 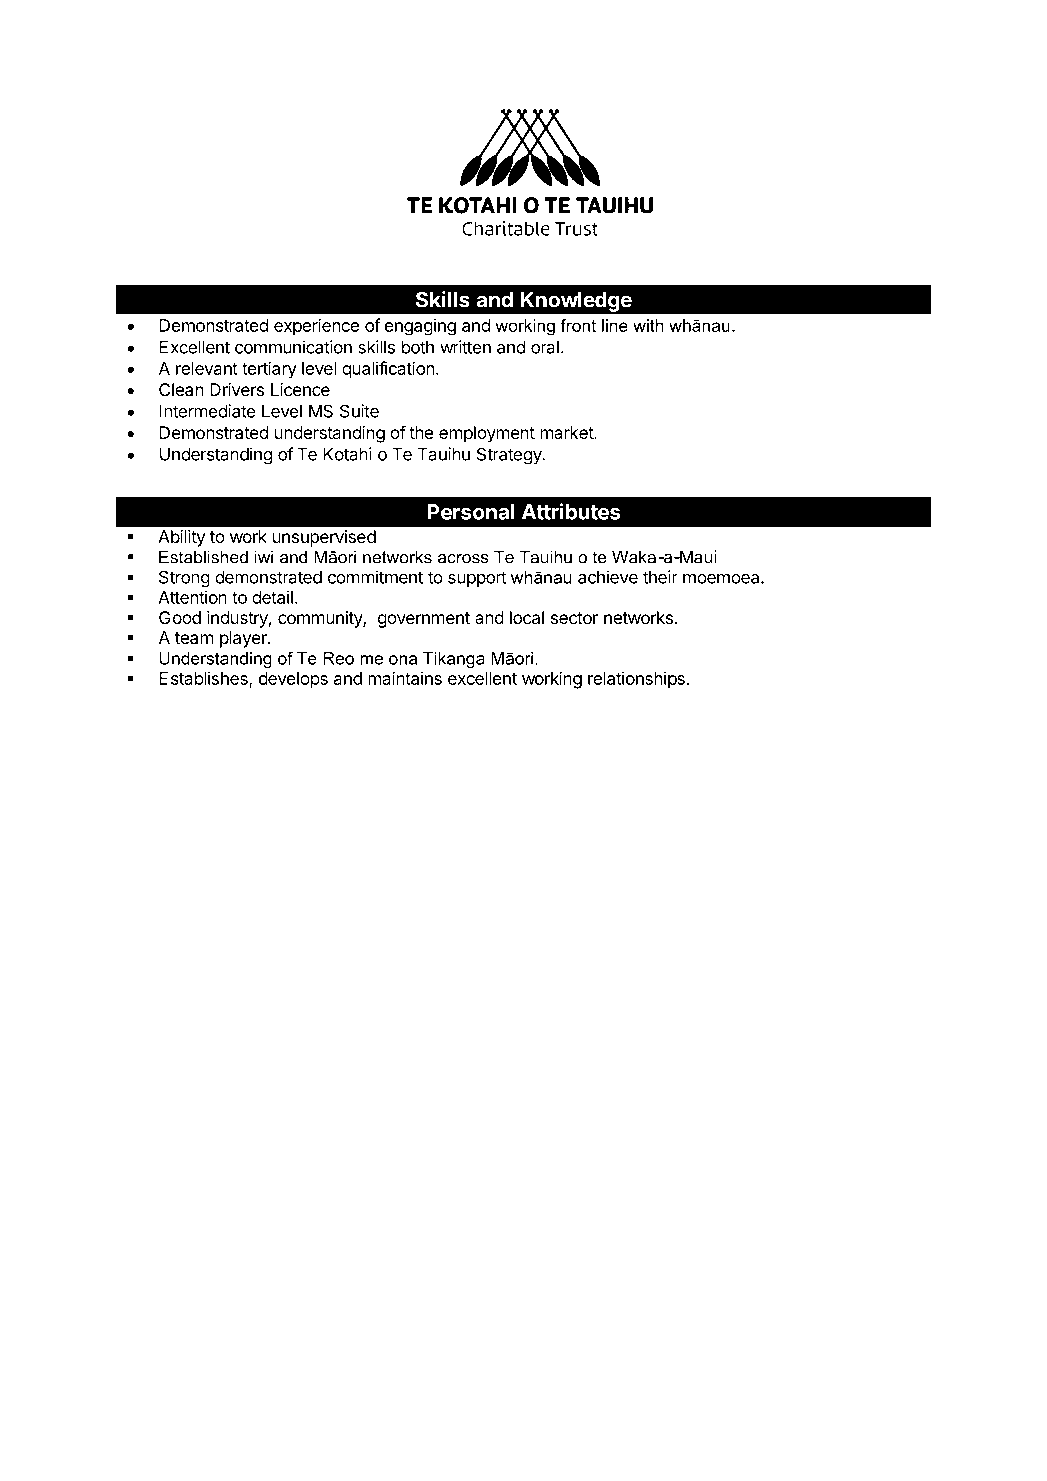 What do you see at coordinates (405, 678) in the screenshot?
I see `maintains` at bounding box center [405, 678].
